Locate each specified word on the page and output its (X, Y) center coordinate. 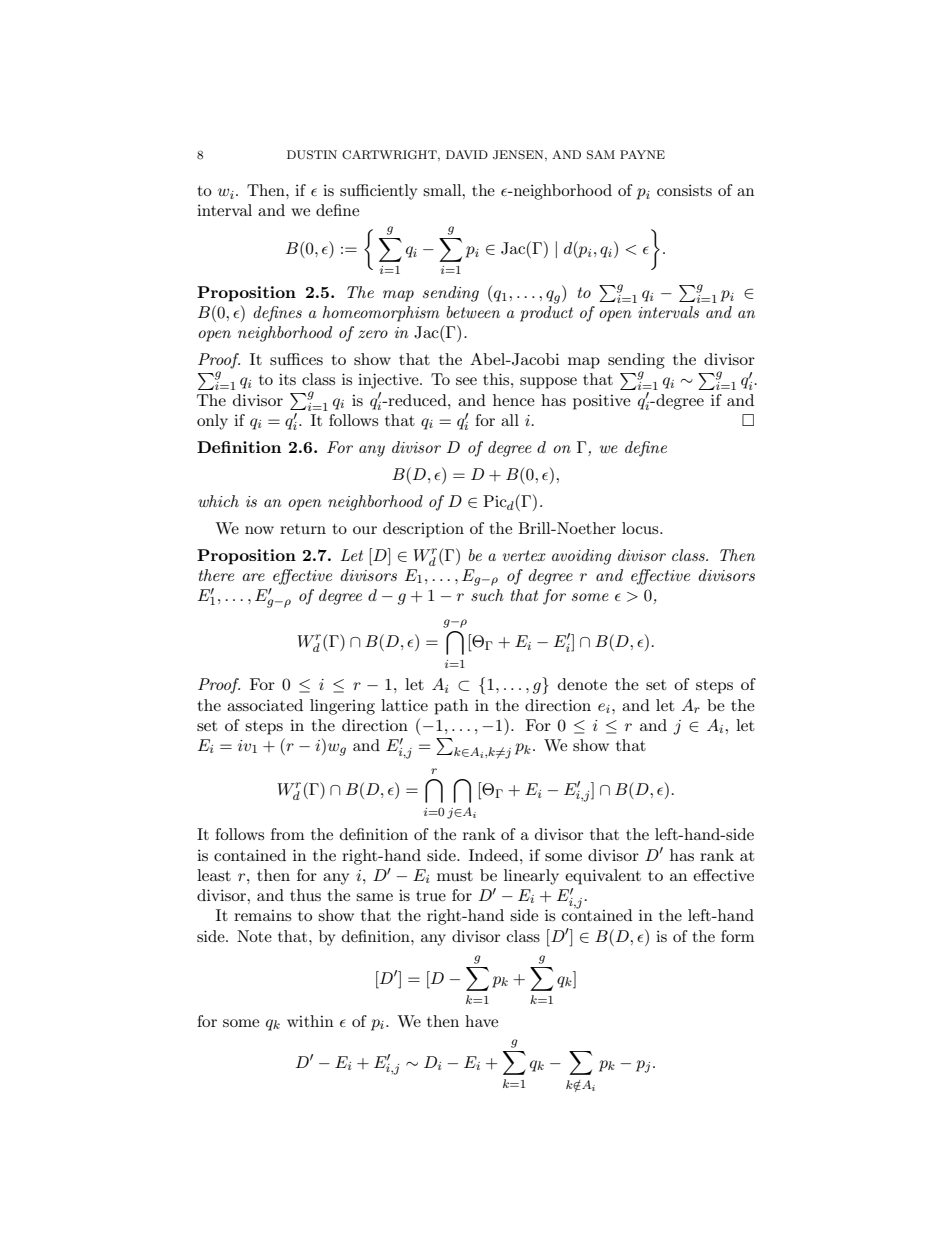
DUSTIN (312, 155)
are (253, 577)
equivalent (603, 877)
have (481, 1021)
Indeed (495, 855)
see (466, 381)
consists (684, 190)
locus (641, 528)
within (310, 1021)
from (288, 834)
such (487, 595)
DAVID (467, 154)
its (287, 379)
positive (602, 402)
